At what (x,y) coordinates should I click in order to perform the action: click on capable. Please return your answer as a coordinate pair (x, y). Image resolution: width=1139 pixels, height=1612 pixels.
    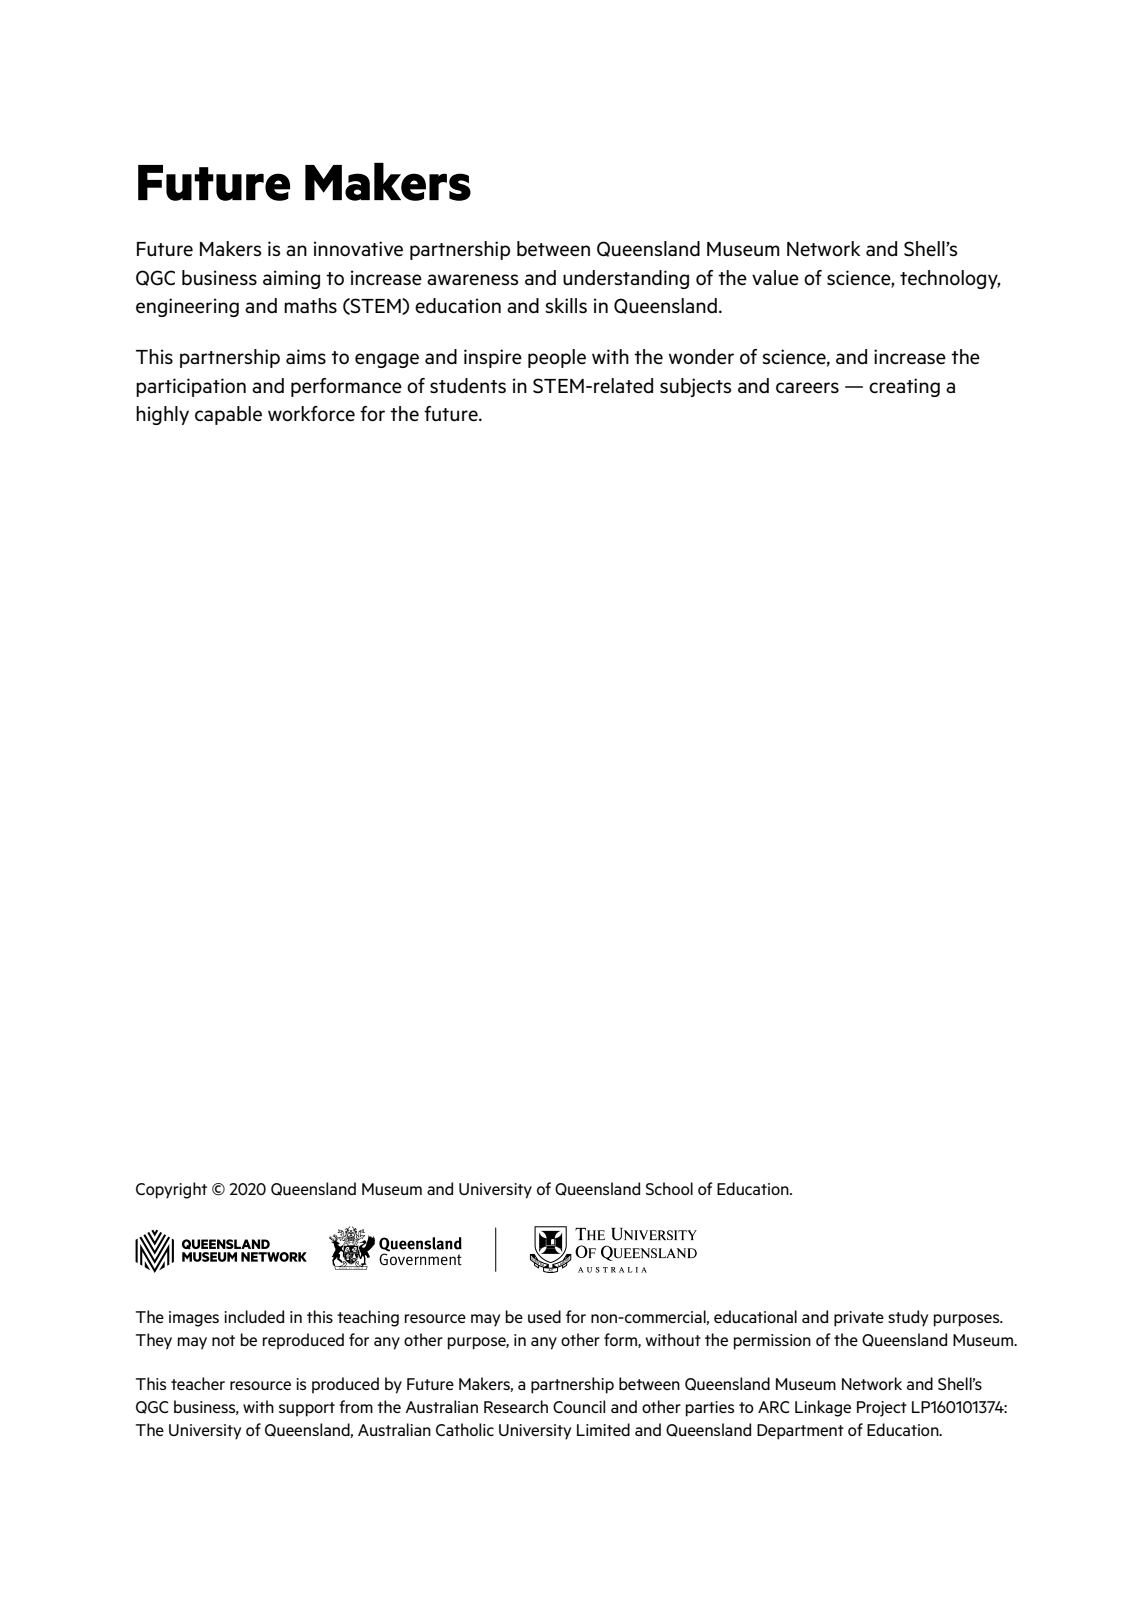
    Looking at the image, I should click on (228, 415).
